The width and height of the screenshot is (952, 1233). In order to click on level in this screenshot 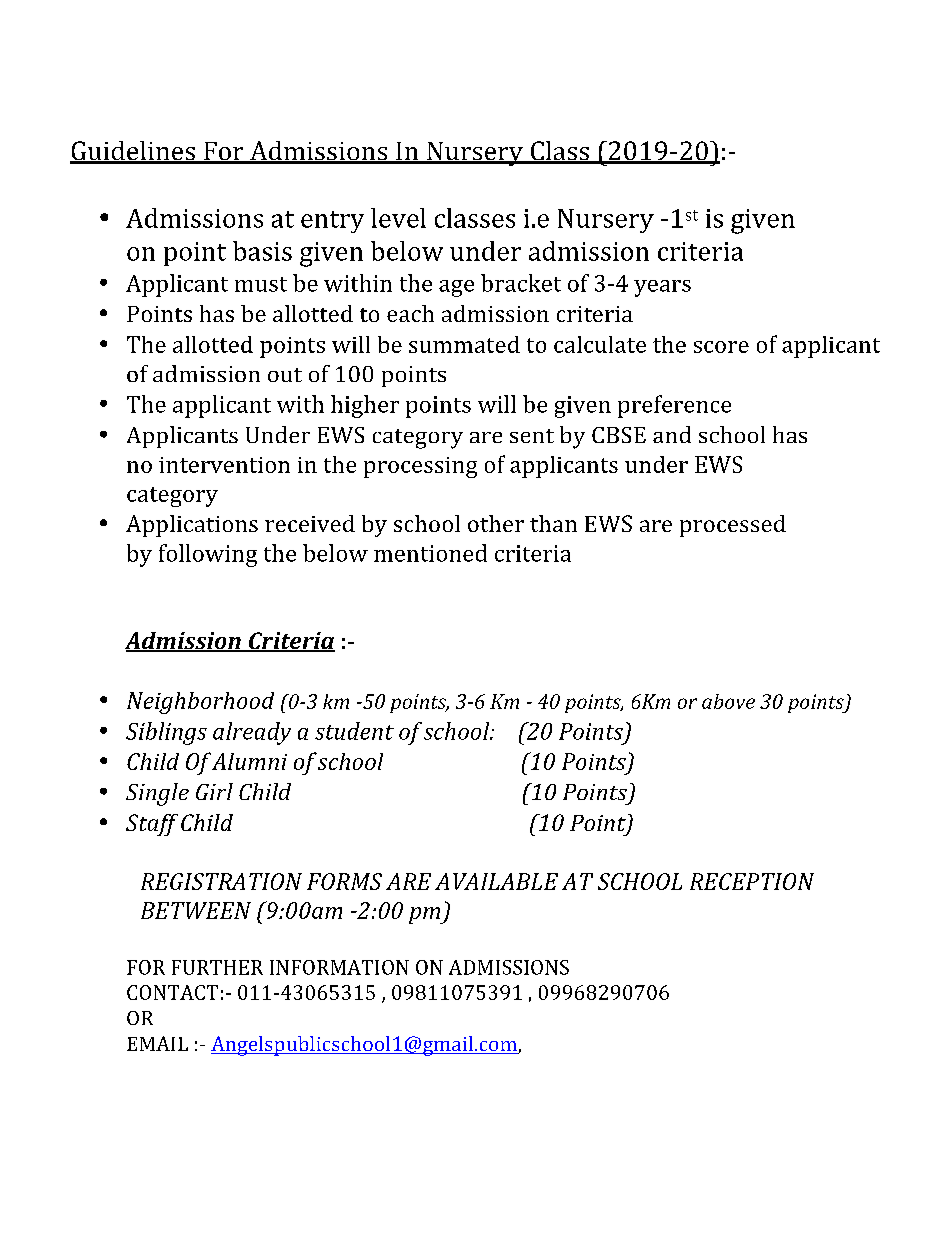, I will do `click(398, 218)`.
